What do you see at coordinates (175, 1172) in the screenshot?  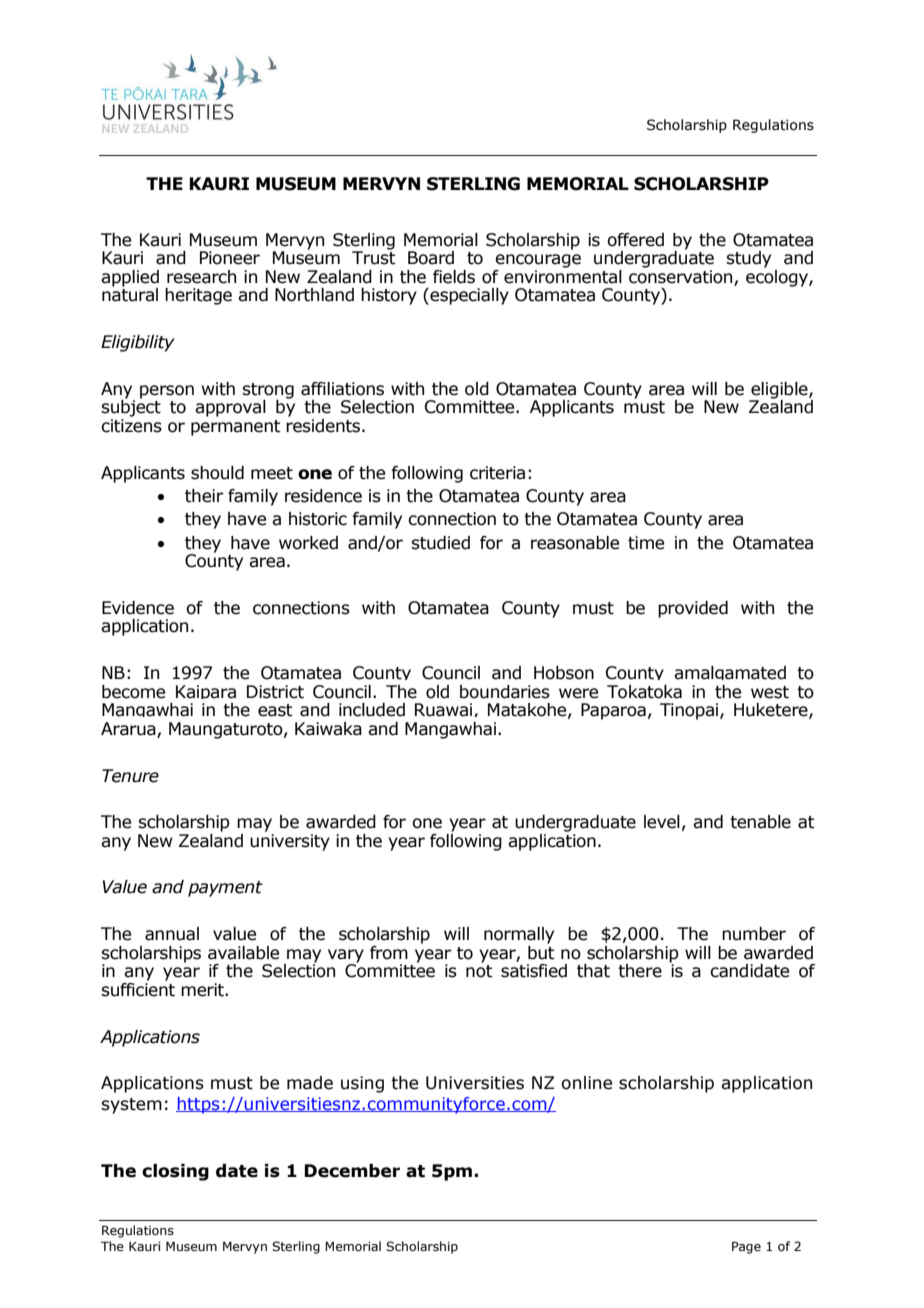 I see `closing` at bounding box center [175, 1172].
